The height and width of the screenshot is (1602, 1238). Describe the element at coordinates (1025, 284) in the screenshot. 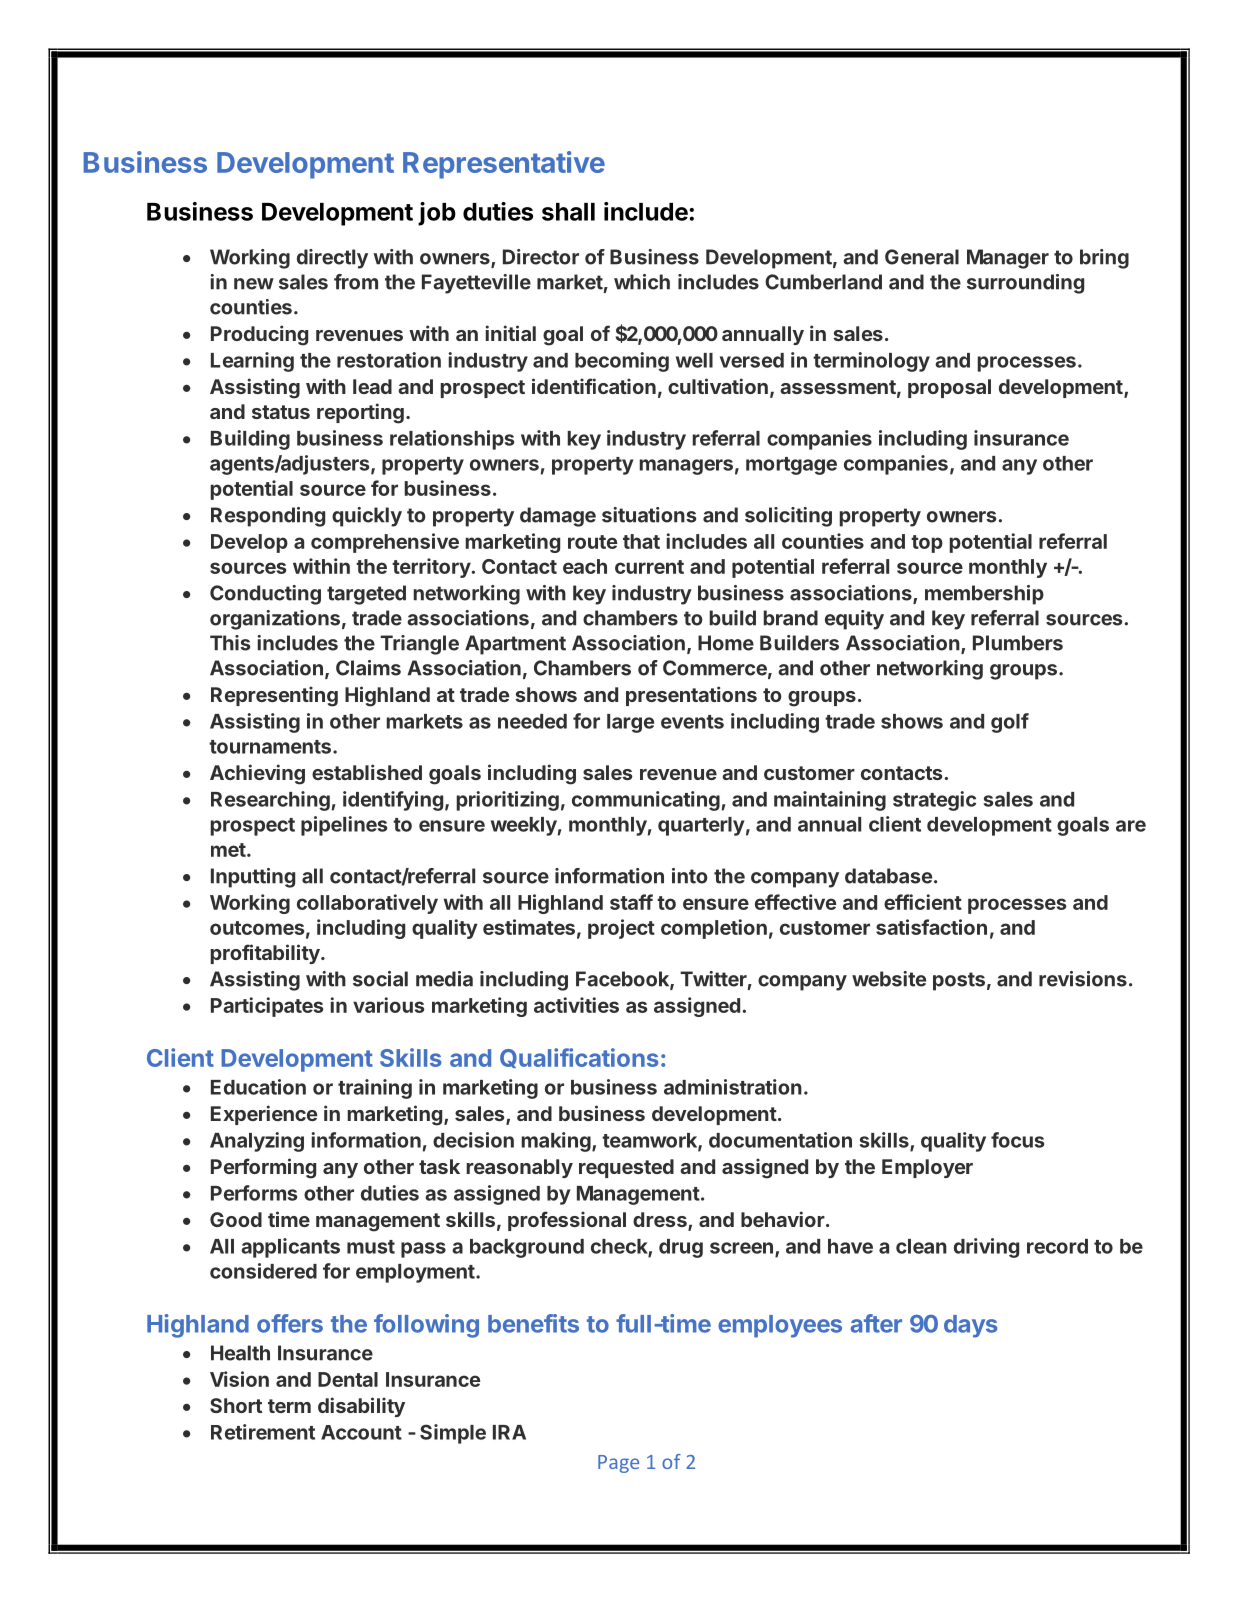

I see `surrounding` at that location.
